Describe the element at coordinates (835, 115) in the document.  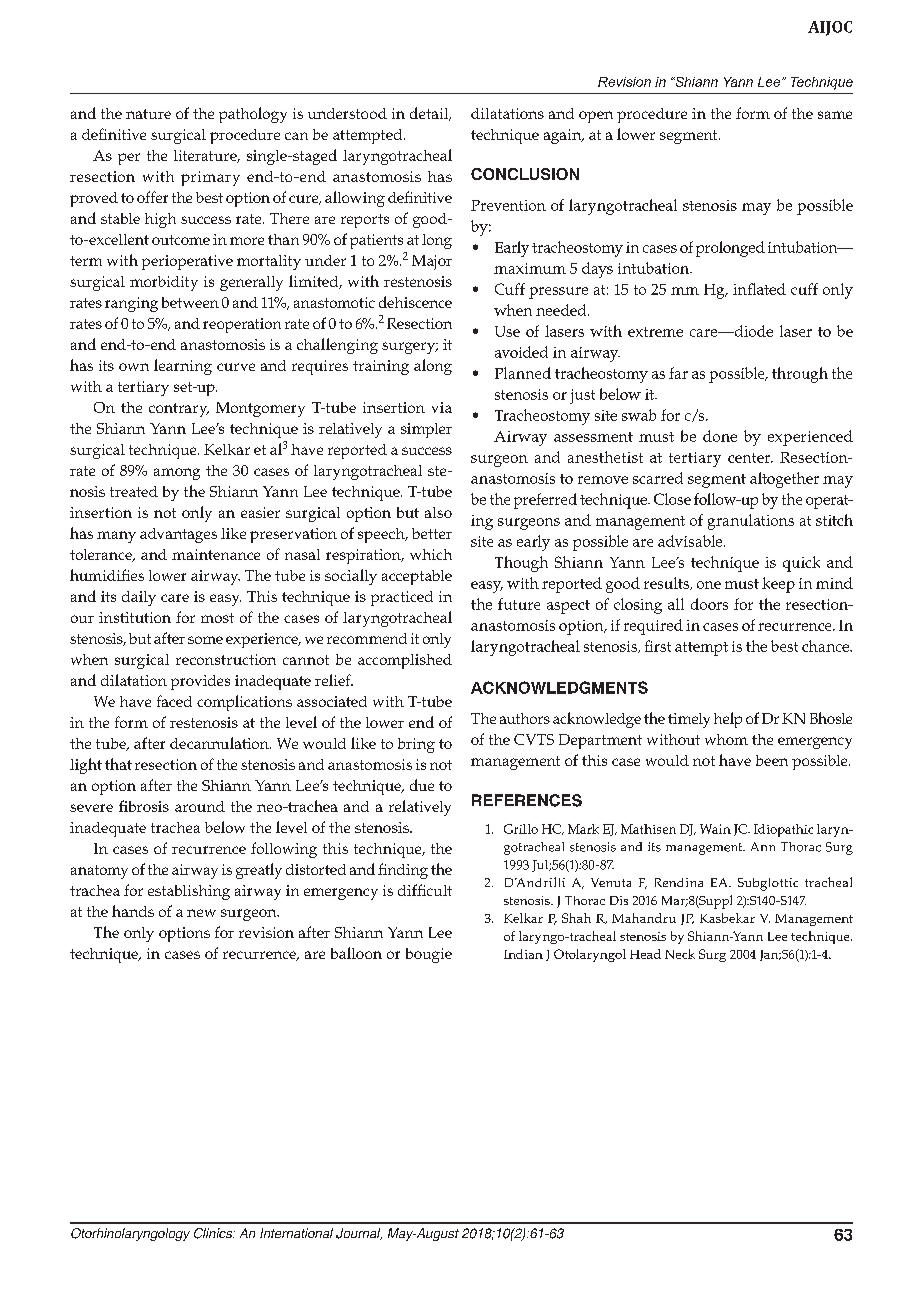
I see `same` at that location.
